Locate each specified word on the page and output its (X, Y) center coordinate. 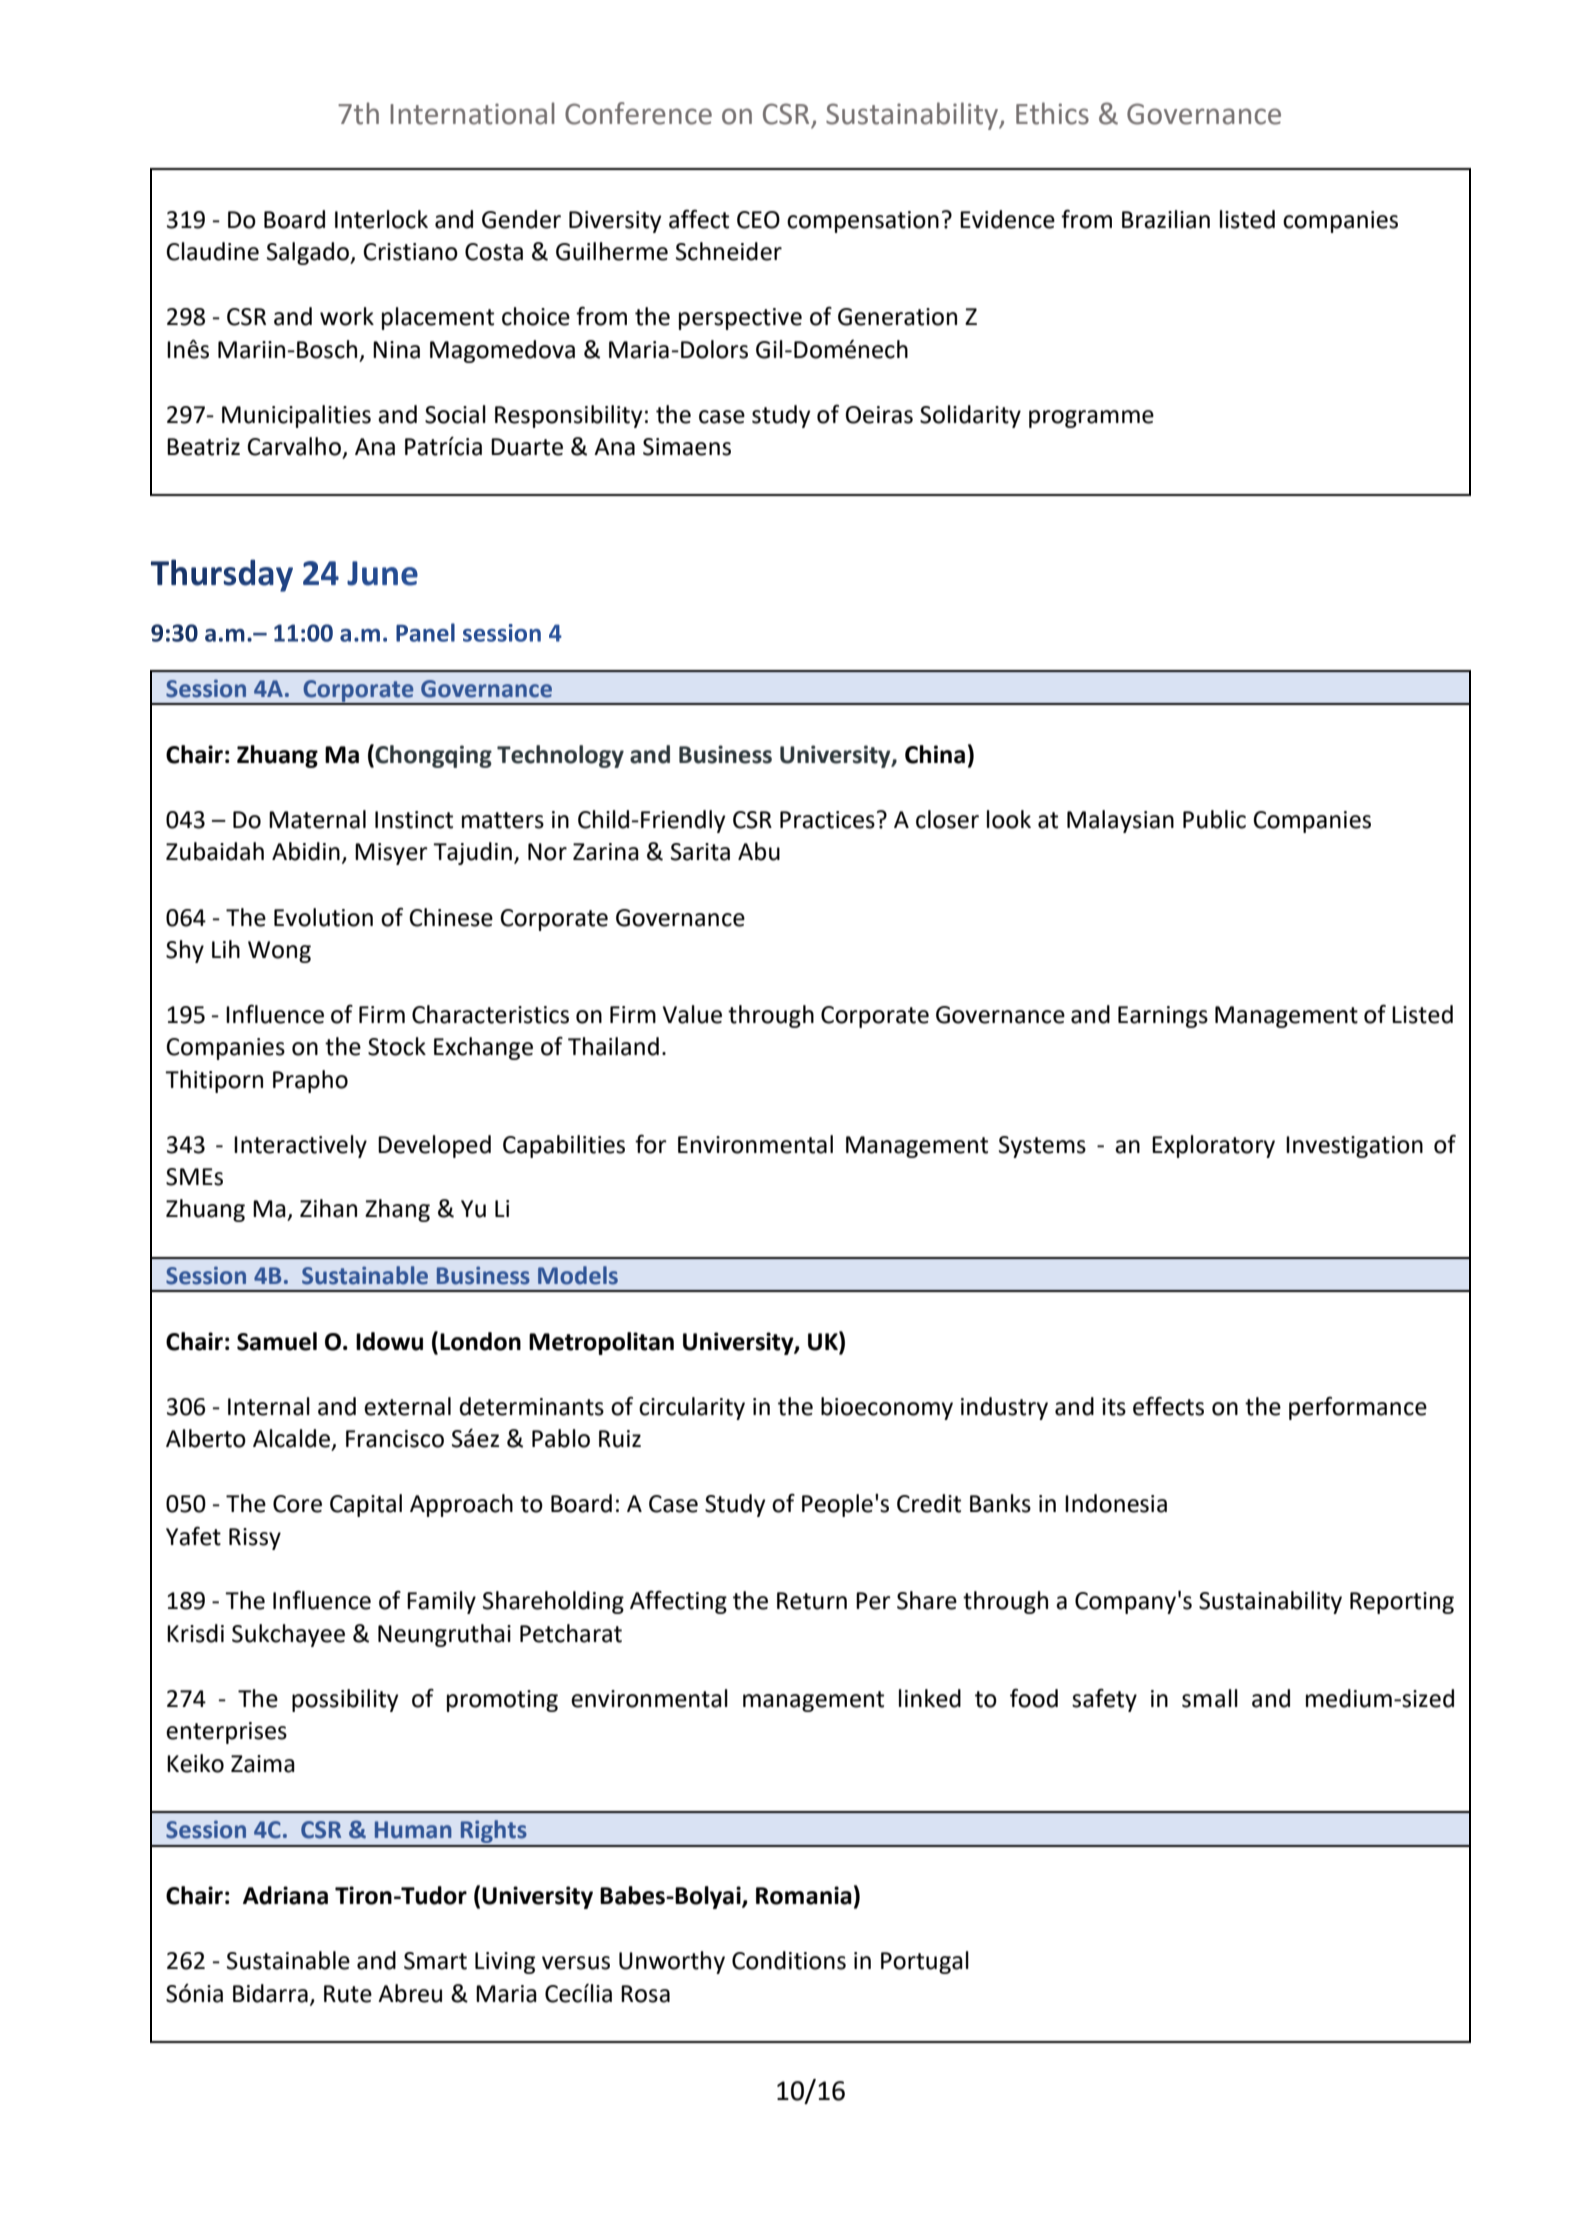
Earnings (1163, 1017)
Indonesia (1116, 1503)
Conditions (789, 1960)
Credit (929, 1503)
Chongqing (433, 756)
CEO (758, 220)
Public (1214, 819)
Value (692, 1014)
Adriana (285, 1895)
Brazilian (1166, 219)
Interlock (381, 219)
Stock (397, 1046)
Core (297, 1504)
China (935, 754)
